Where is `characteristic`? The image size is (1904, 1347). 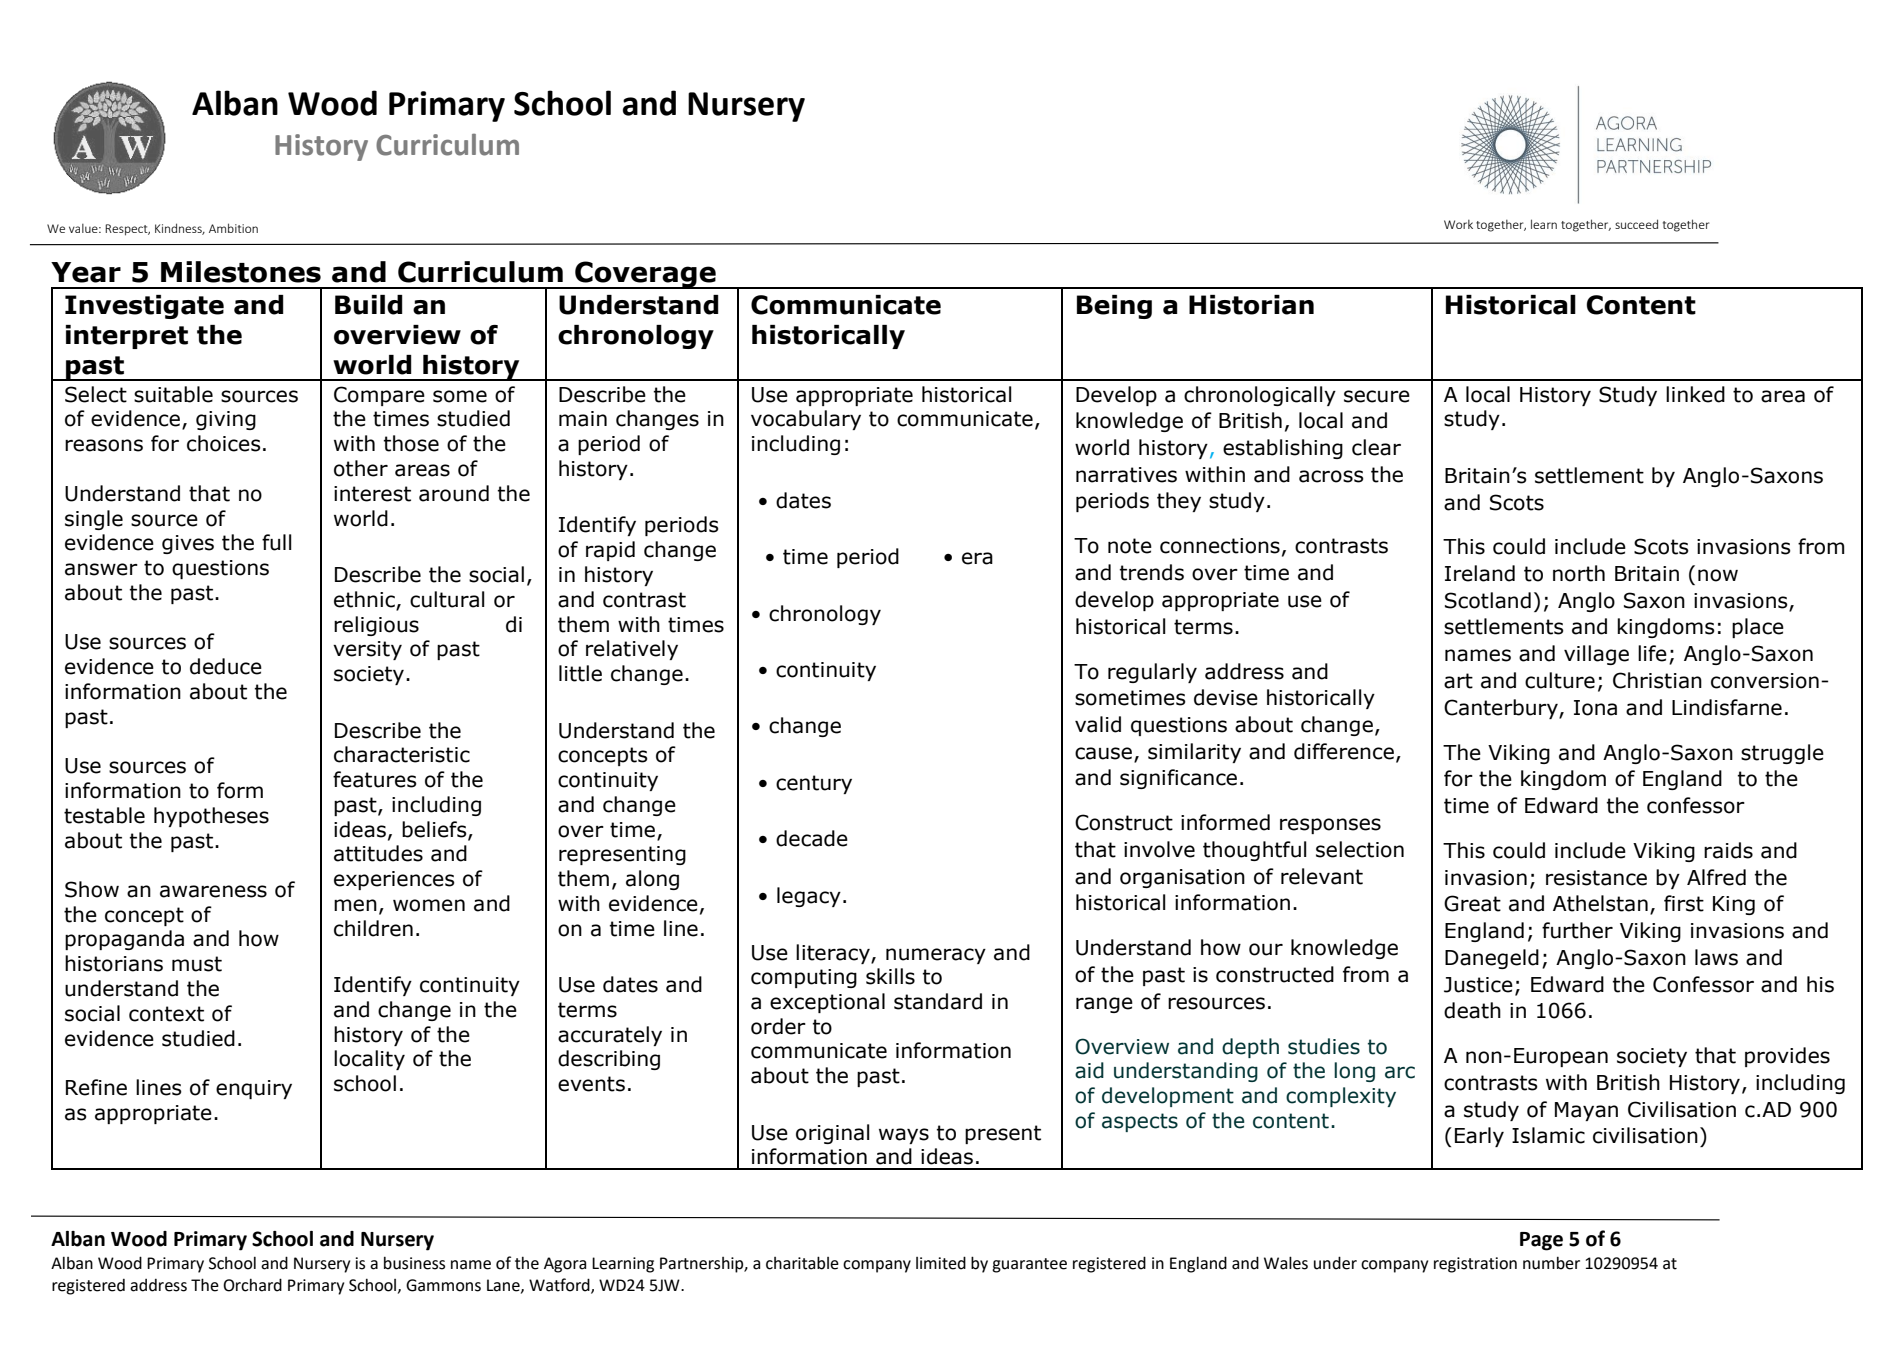 characteristic is located at coordinates (402, 754).
